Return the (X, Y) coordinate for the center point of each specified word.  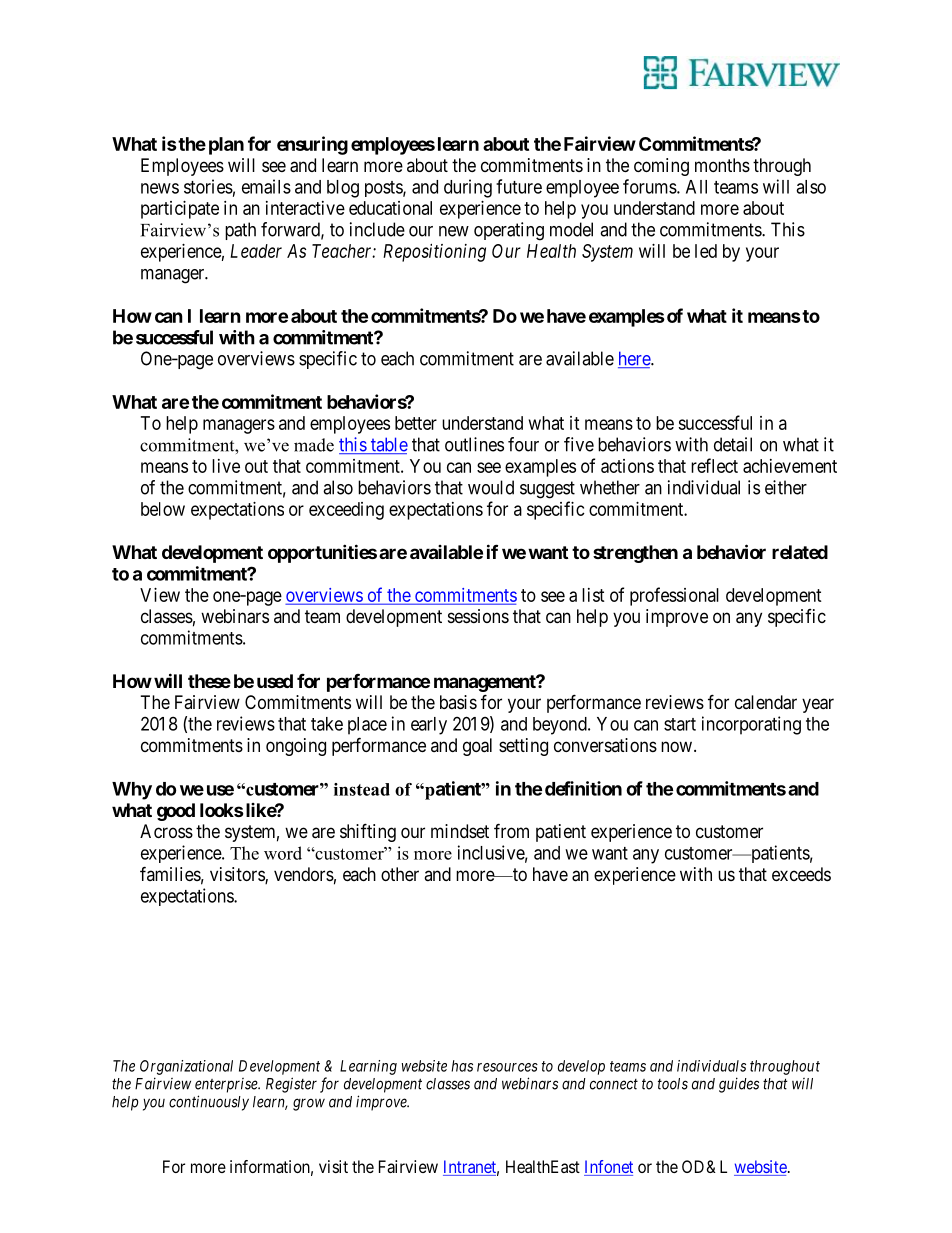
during (468, 188)
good (176, 812)
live (226, 466)
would (491, 487)
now (676, 746)
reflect (714, 465)
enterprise (227, 1085)
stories (208, 186)
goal (477, 747)
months (722, 165)
